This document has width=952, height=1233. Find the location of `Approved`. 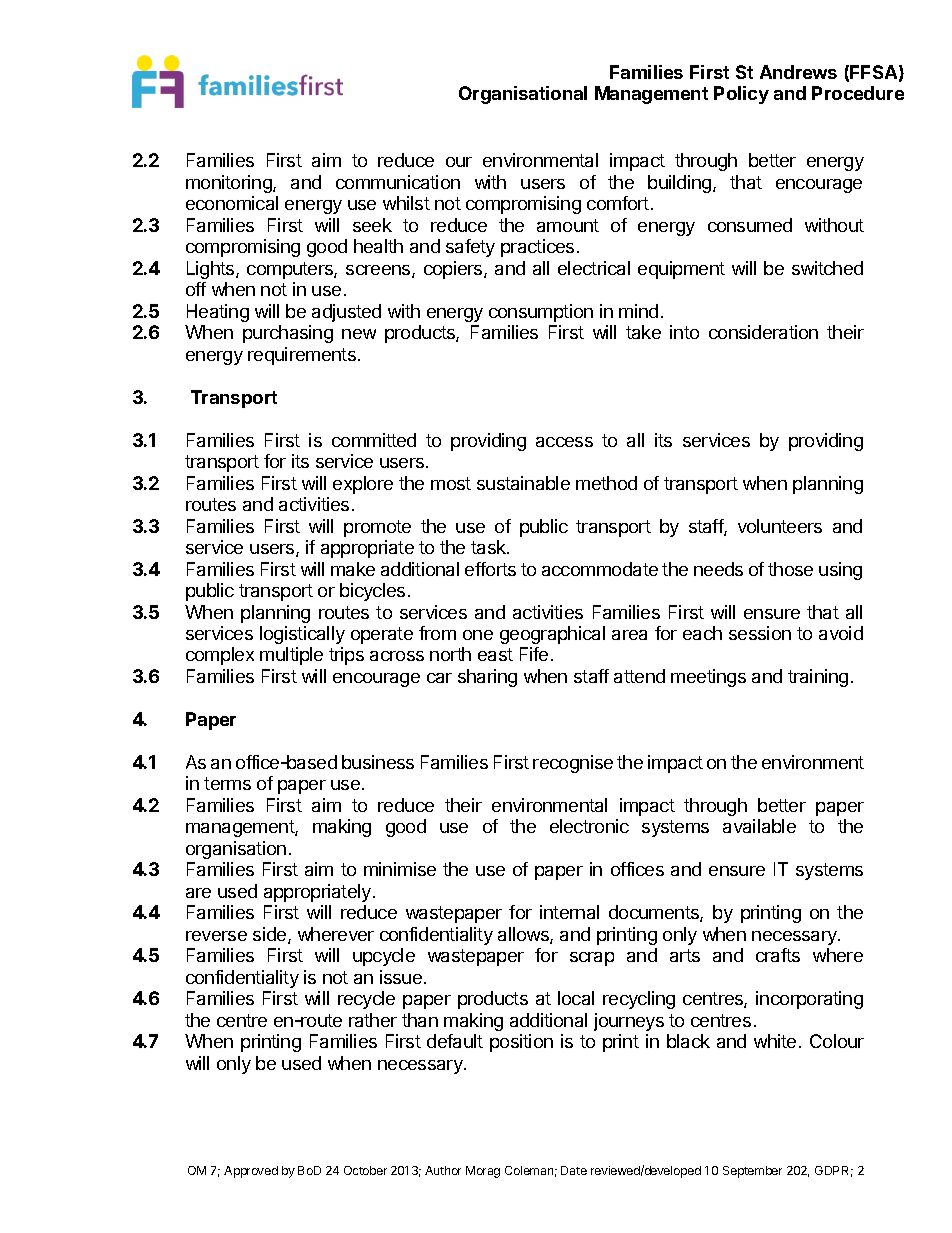

Approved is located at coordinates (251, 1172).
